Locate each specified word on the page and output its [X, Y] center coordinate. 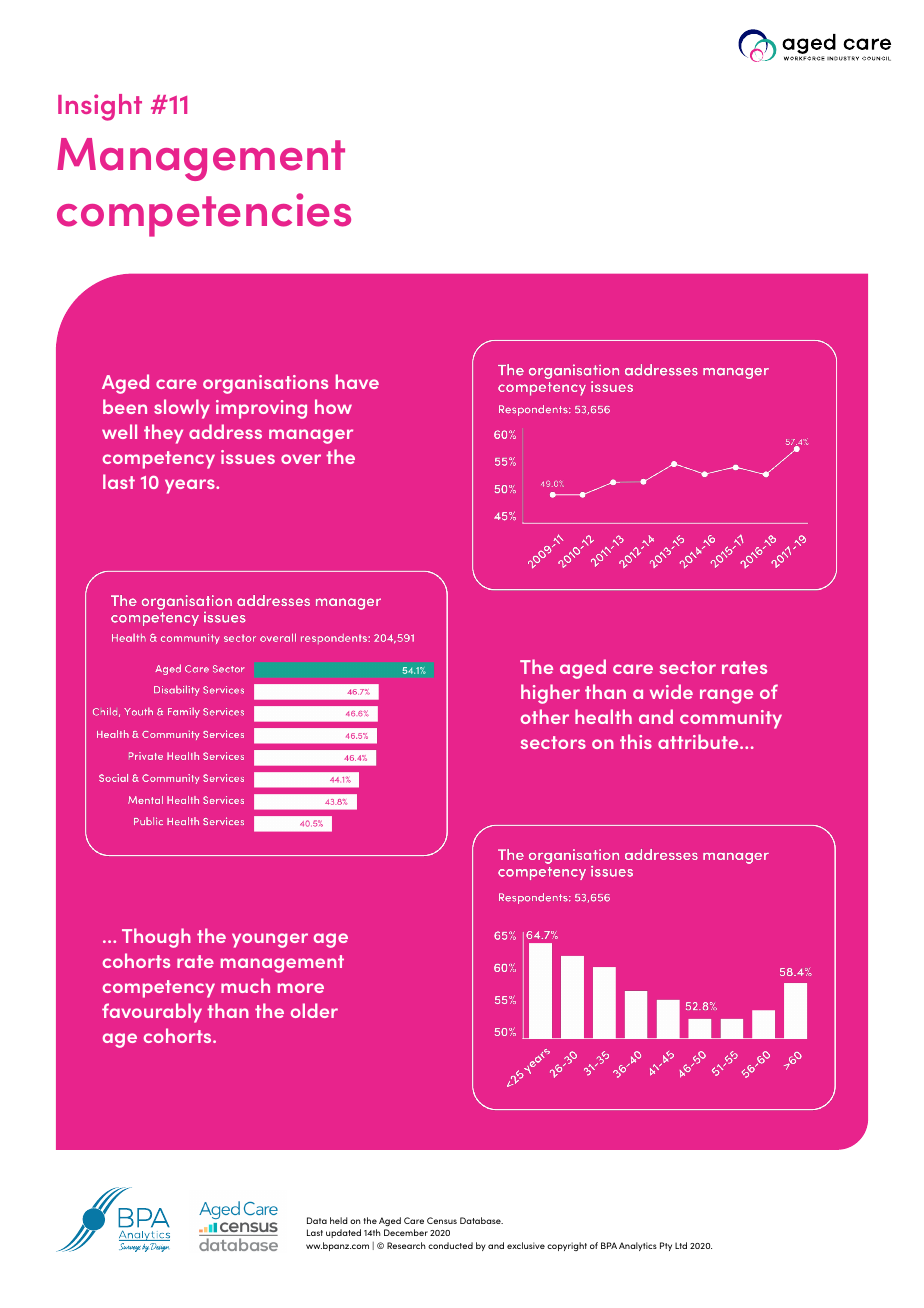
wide [671, 691]
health [603, 716]
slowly [182, 409]
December [406, 1232]
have [357, 381]
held [339, 1220]
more [301, 988]
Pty [666, 1246]
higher [550, 694]
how [333, 406]
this [636, 741]
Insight [100, 107]
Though [156, 938]
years [191, 486]
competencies [204, 215]
